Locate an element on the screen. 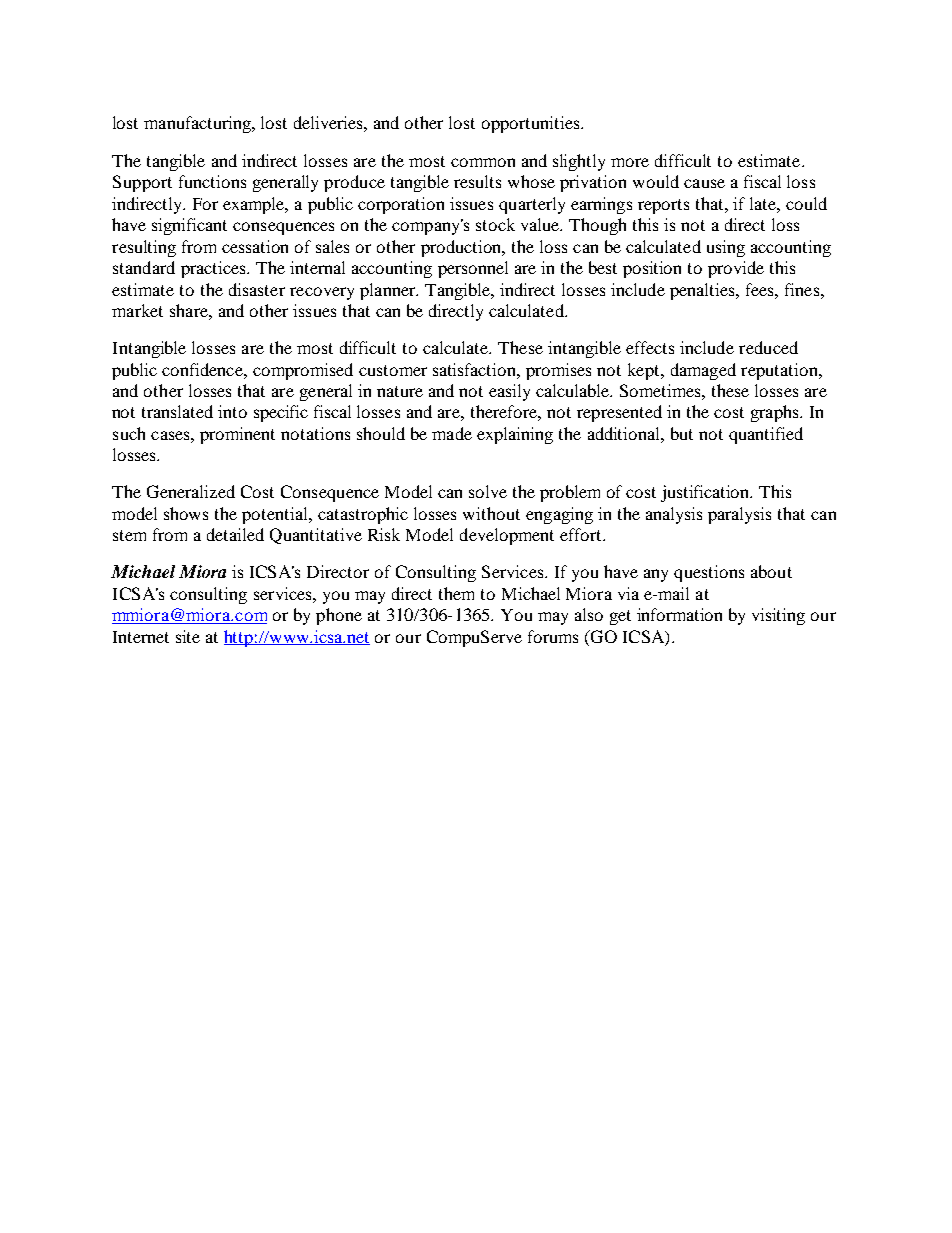 The height and width of the screenshot is (1233, 952). manufacturing is located at coordinates (198, 124).
